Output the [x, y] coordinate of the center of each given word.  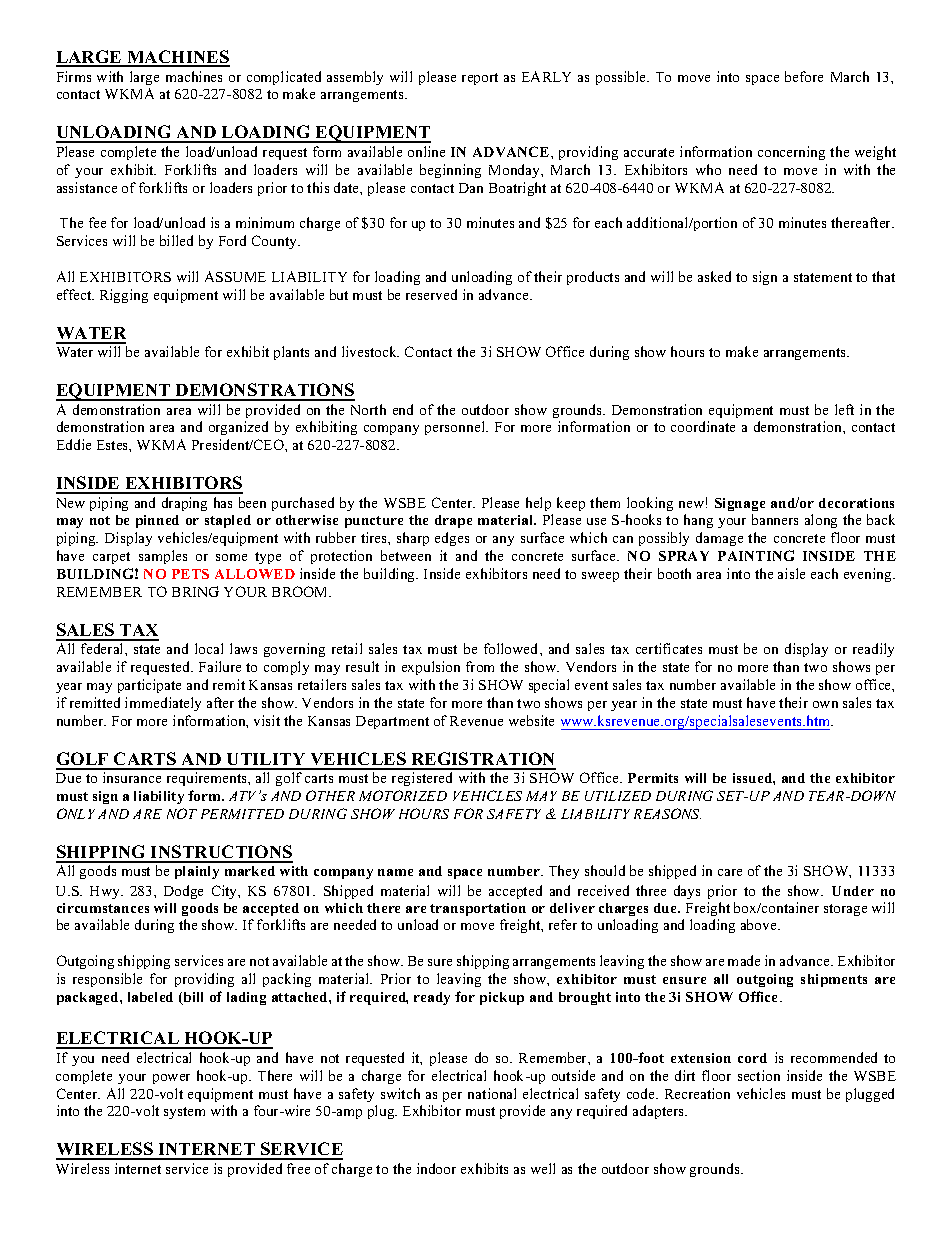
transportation [478, 911]
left [844, 409]
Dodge [183, 892]
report [480, 79]
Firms [74, 76]
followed [512, 648]
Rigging [124, 296]
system [184, 1113]
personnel [456, 428]
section [759, 1075]
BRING [195, 591]
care [730, 872]
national [492, 1093]
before [804, 76]
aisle [791, 573]
